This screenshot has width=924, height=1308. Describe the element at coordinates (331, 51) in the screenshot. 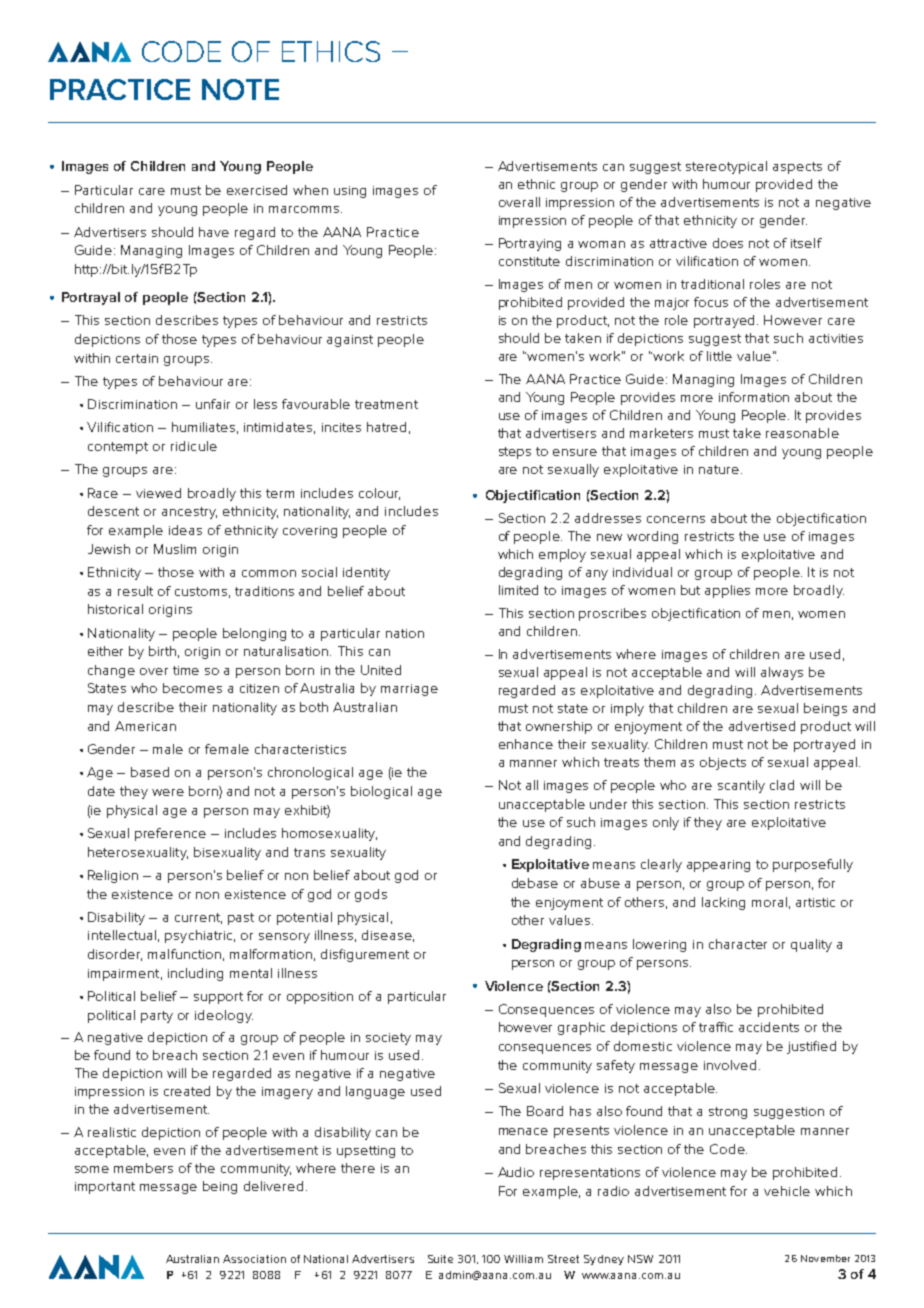

I see `ETHICS` at that location.
